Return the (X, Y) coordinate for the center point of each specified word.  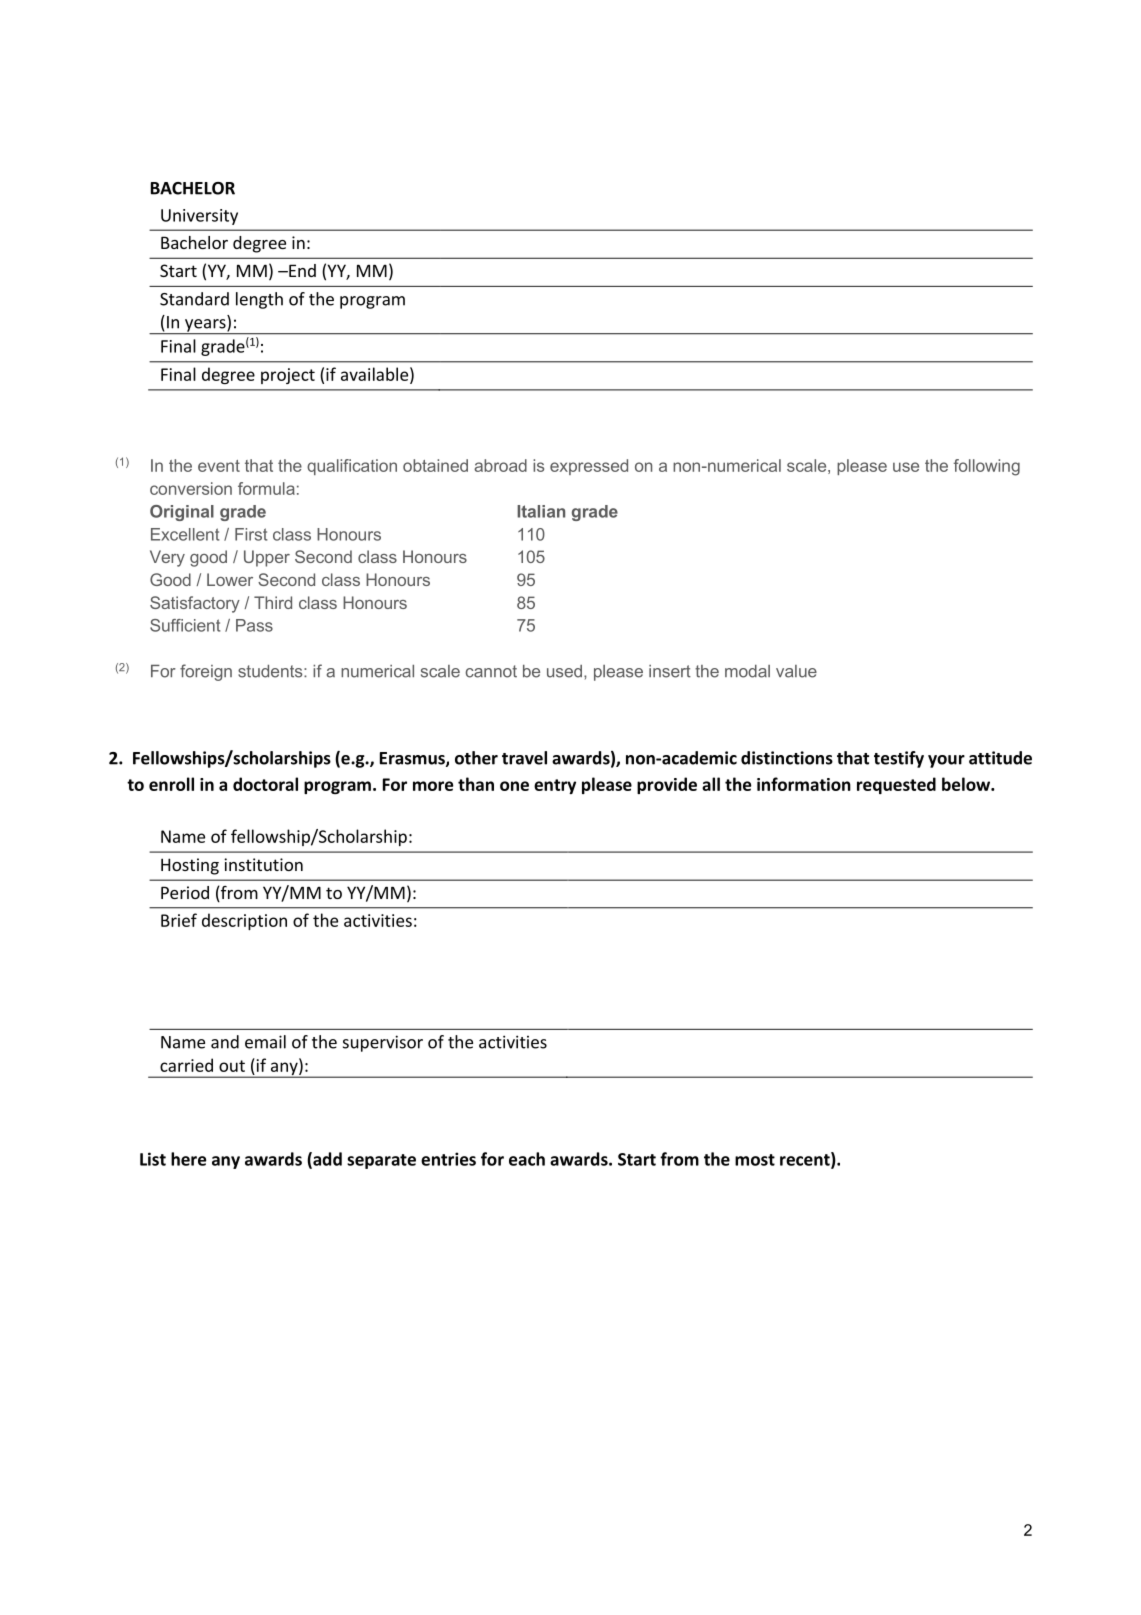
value (796, 671)
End (301, 270)
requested (896, 785)
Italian (541, 511)
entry (555, 786)
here (189, 1159)
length (259, 300)
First (251, 534)
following (986, 467)
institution (263, 864)
